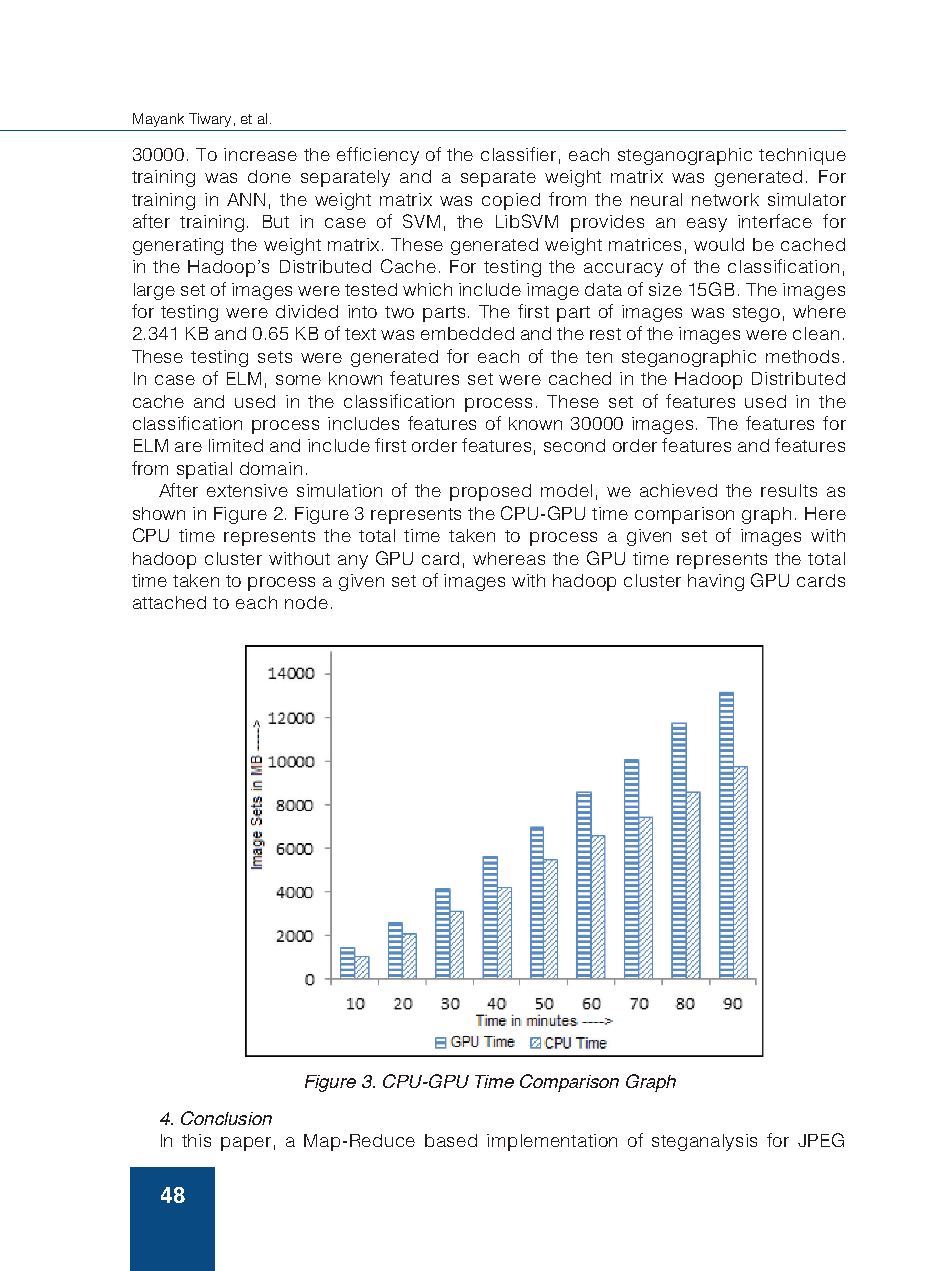 The height and width of the image is (1271, 952). Describe the element at coordinates (306, 602) in the image. I see `node` at that location.
